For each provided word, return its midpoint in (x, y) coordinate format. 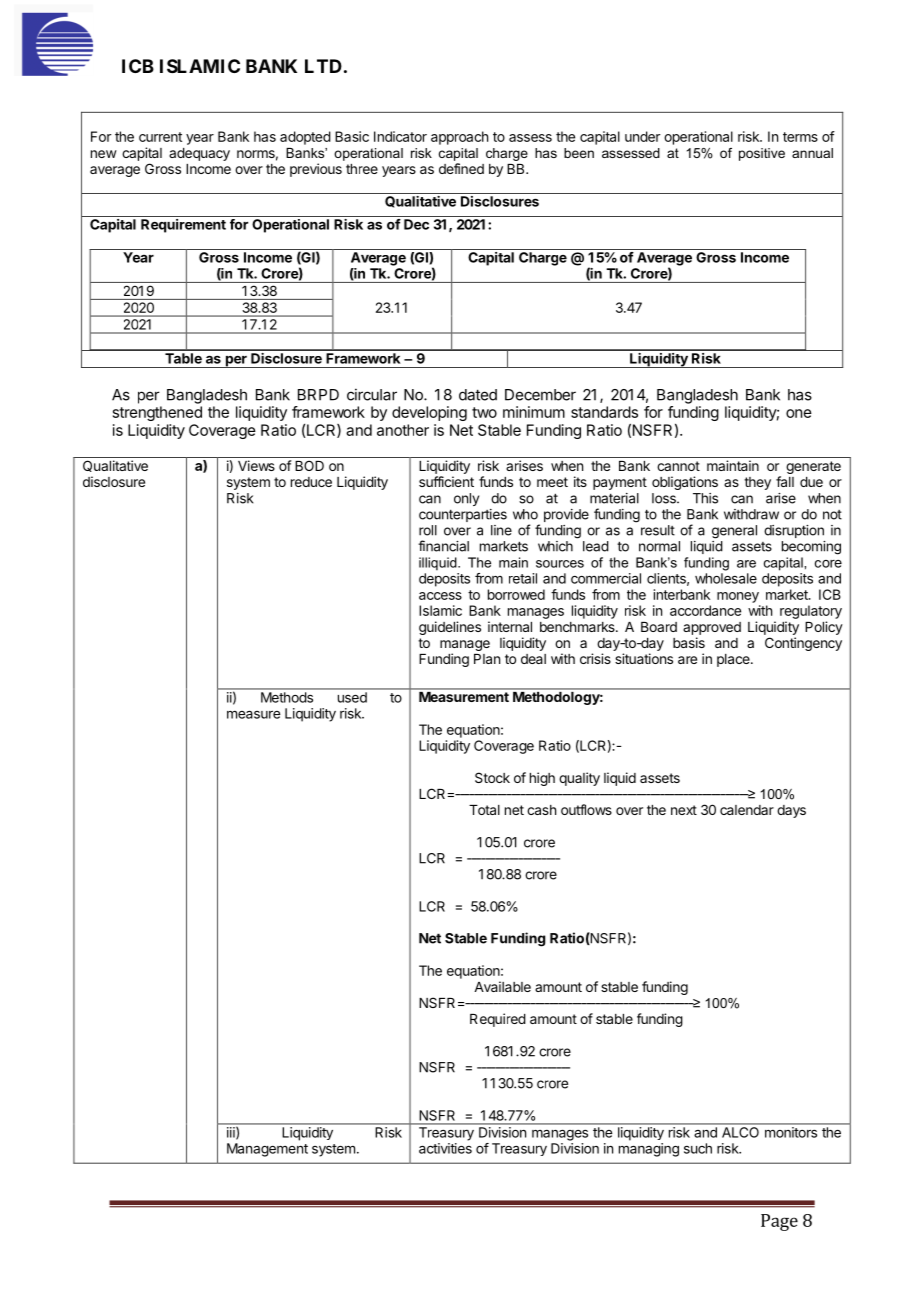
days (791, 811)
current (160, 137)
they (757, 483)
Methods (287, 697)
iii (232, 1133)
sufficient (446, 481)
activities (445, 1148)
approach (459, 138)
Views (256, 465)
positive (762, 154)
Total (484, 810)
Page (779, 1222)
